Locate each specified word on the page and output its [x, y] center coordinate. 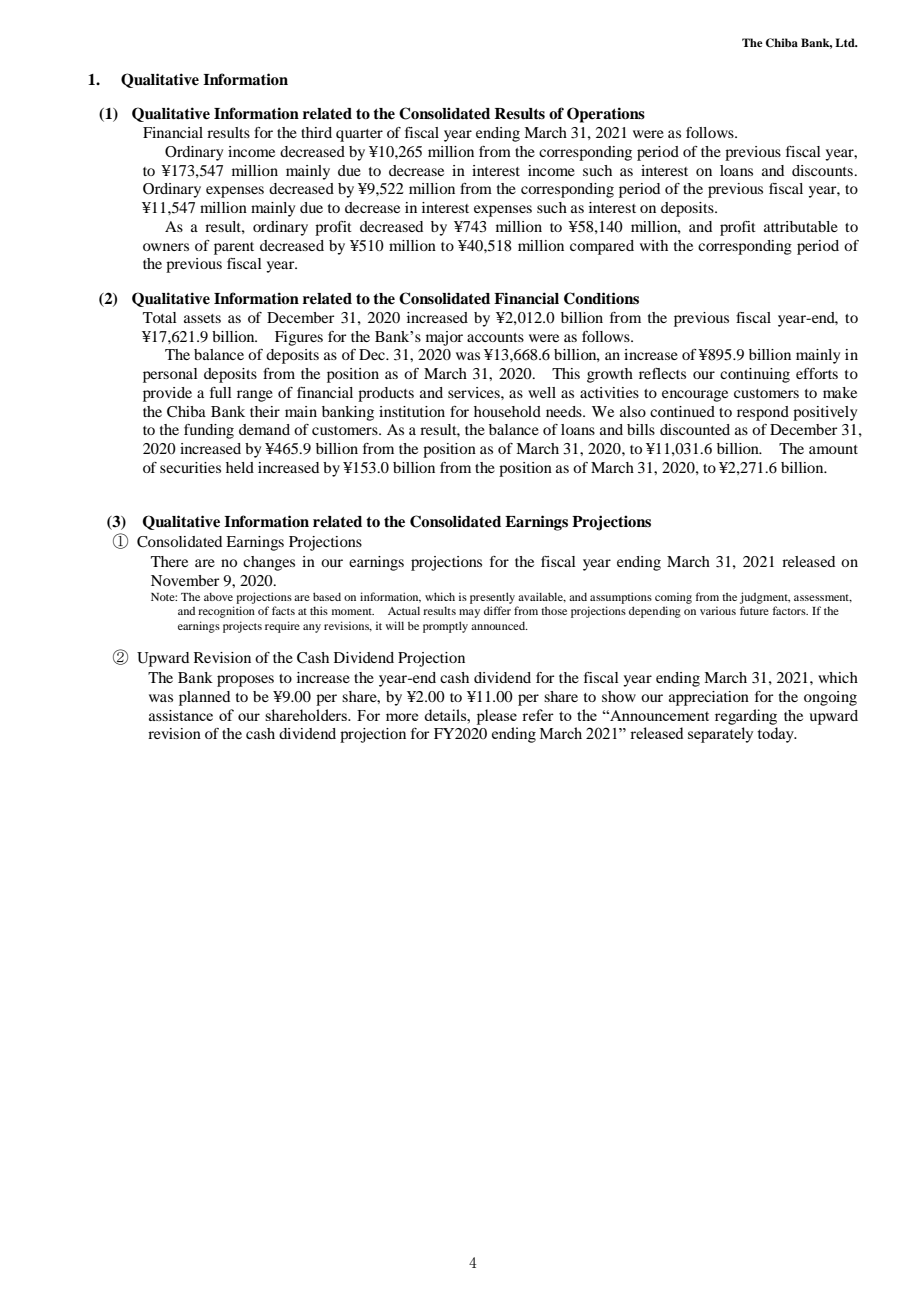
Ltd [846, 42]
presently [492, 598]
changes [269, 563]
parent [234, 248]
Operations [606, 115]
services [475, 392]
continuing [755, 375]
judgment [765, 598]
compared [602, 247]
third [316, 132]
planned [204, 698]
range [255, 396]
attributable [801, 226]
